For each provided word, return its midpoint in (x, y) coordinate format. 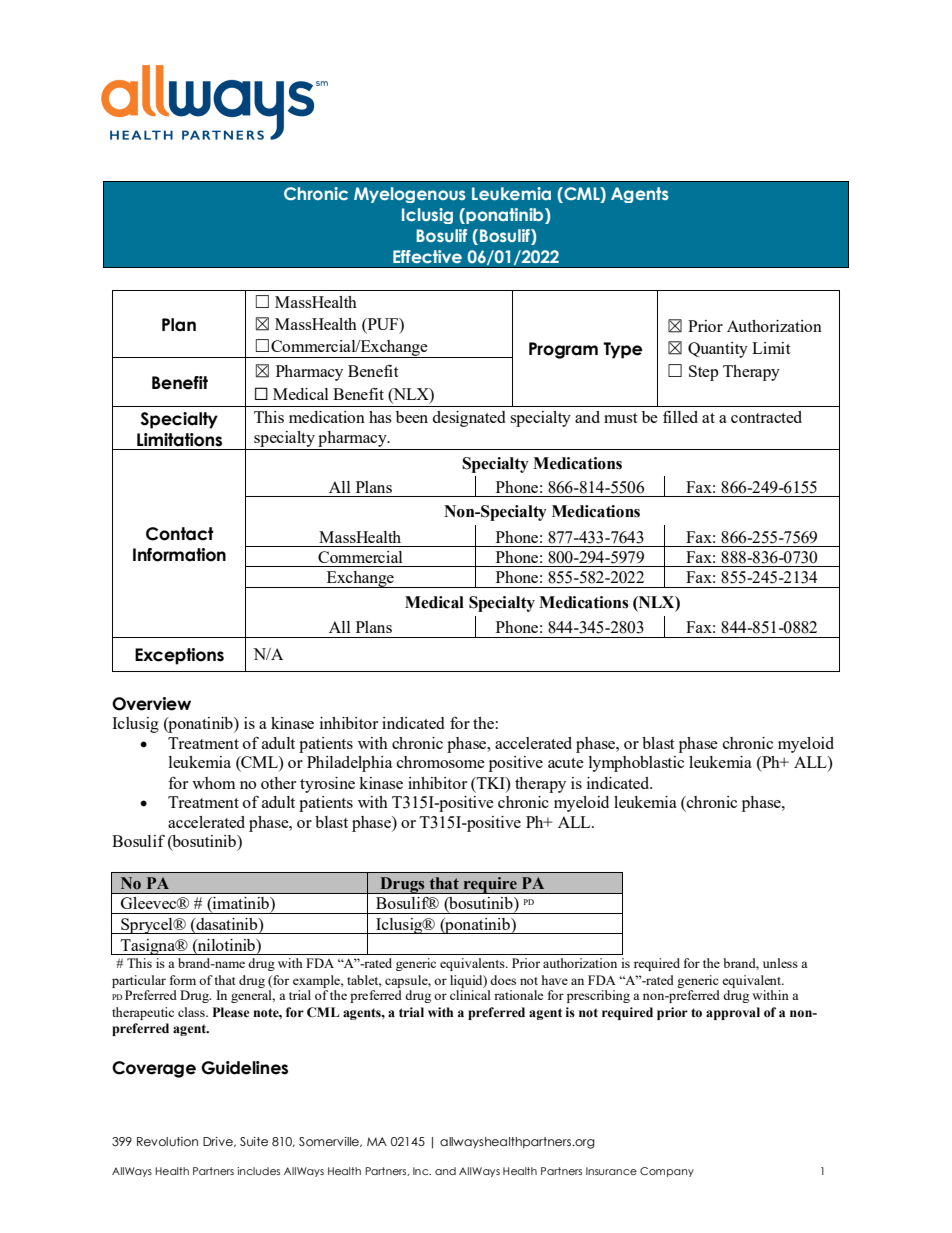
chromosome (441, 762)
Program (563, 350)
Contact (180, 534)
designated (468, 419)
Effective (427, 256)
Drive (219, 1142)
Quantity (718, 350)
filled (680, 417)
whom (213, 783)
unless (780, 963)
